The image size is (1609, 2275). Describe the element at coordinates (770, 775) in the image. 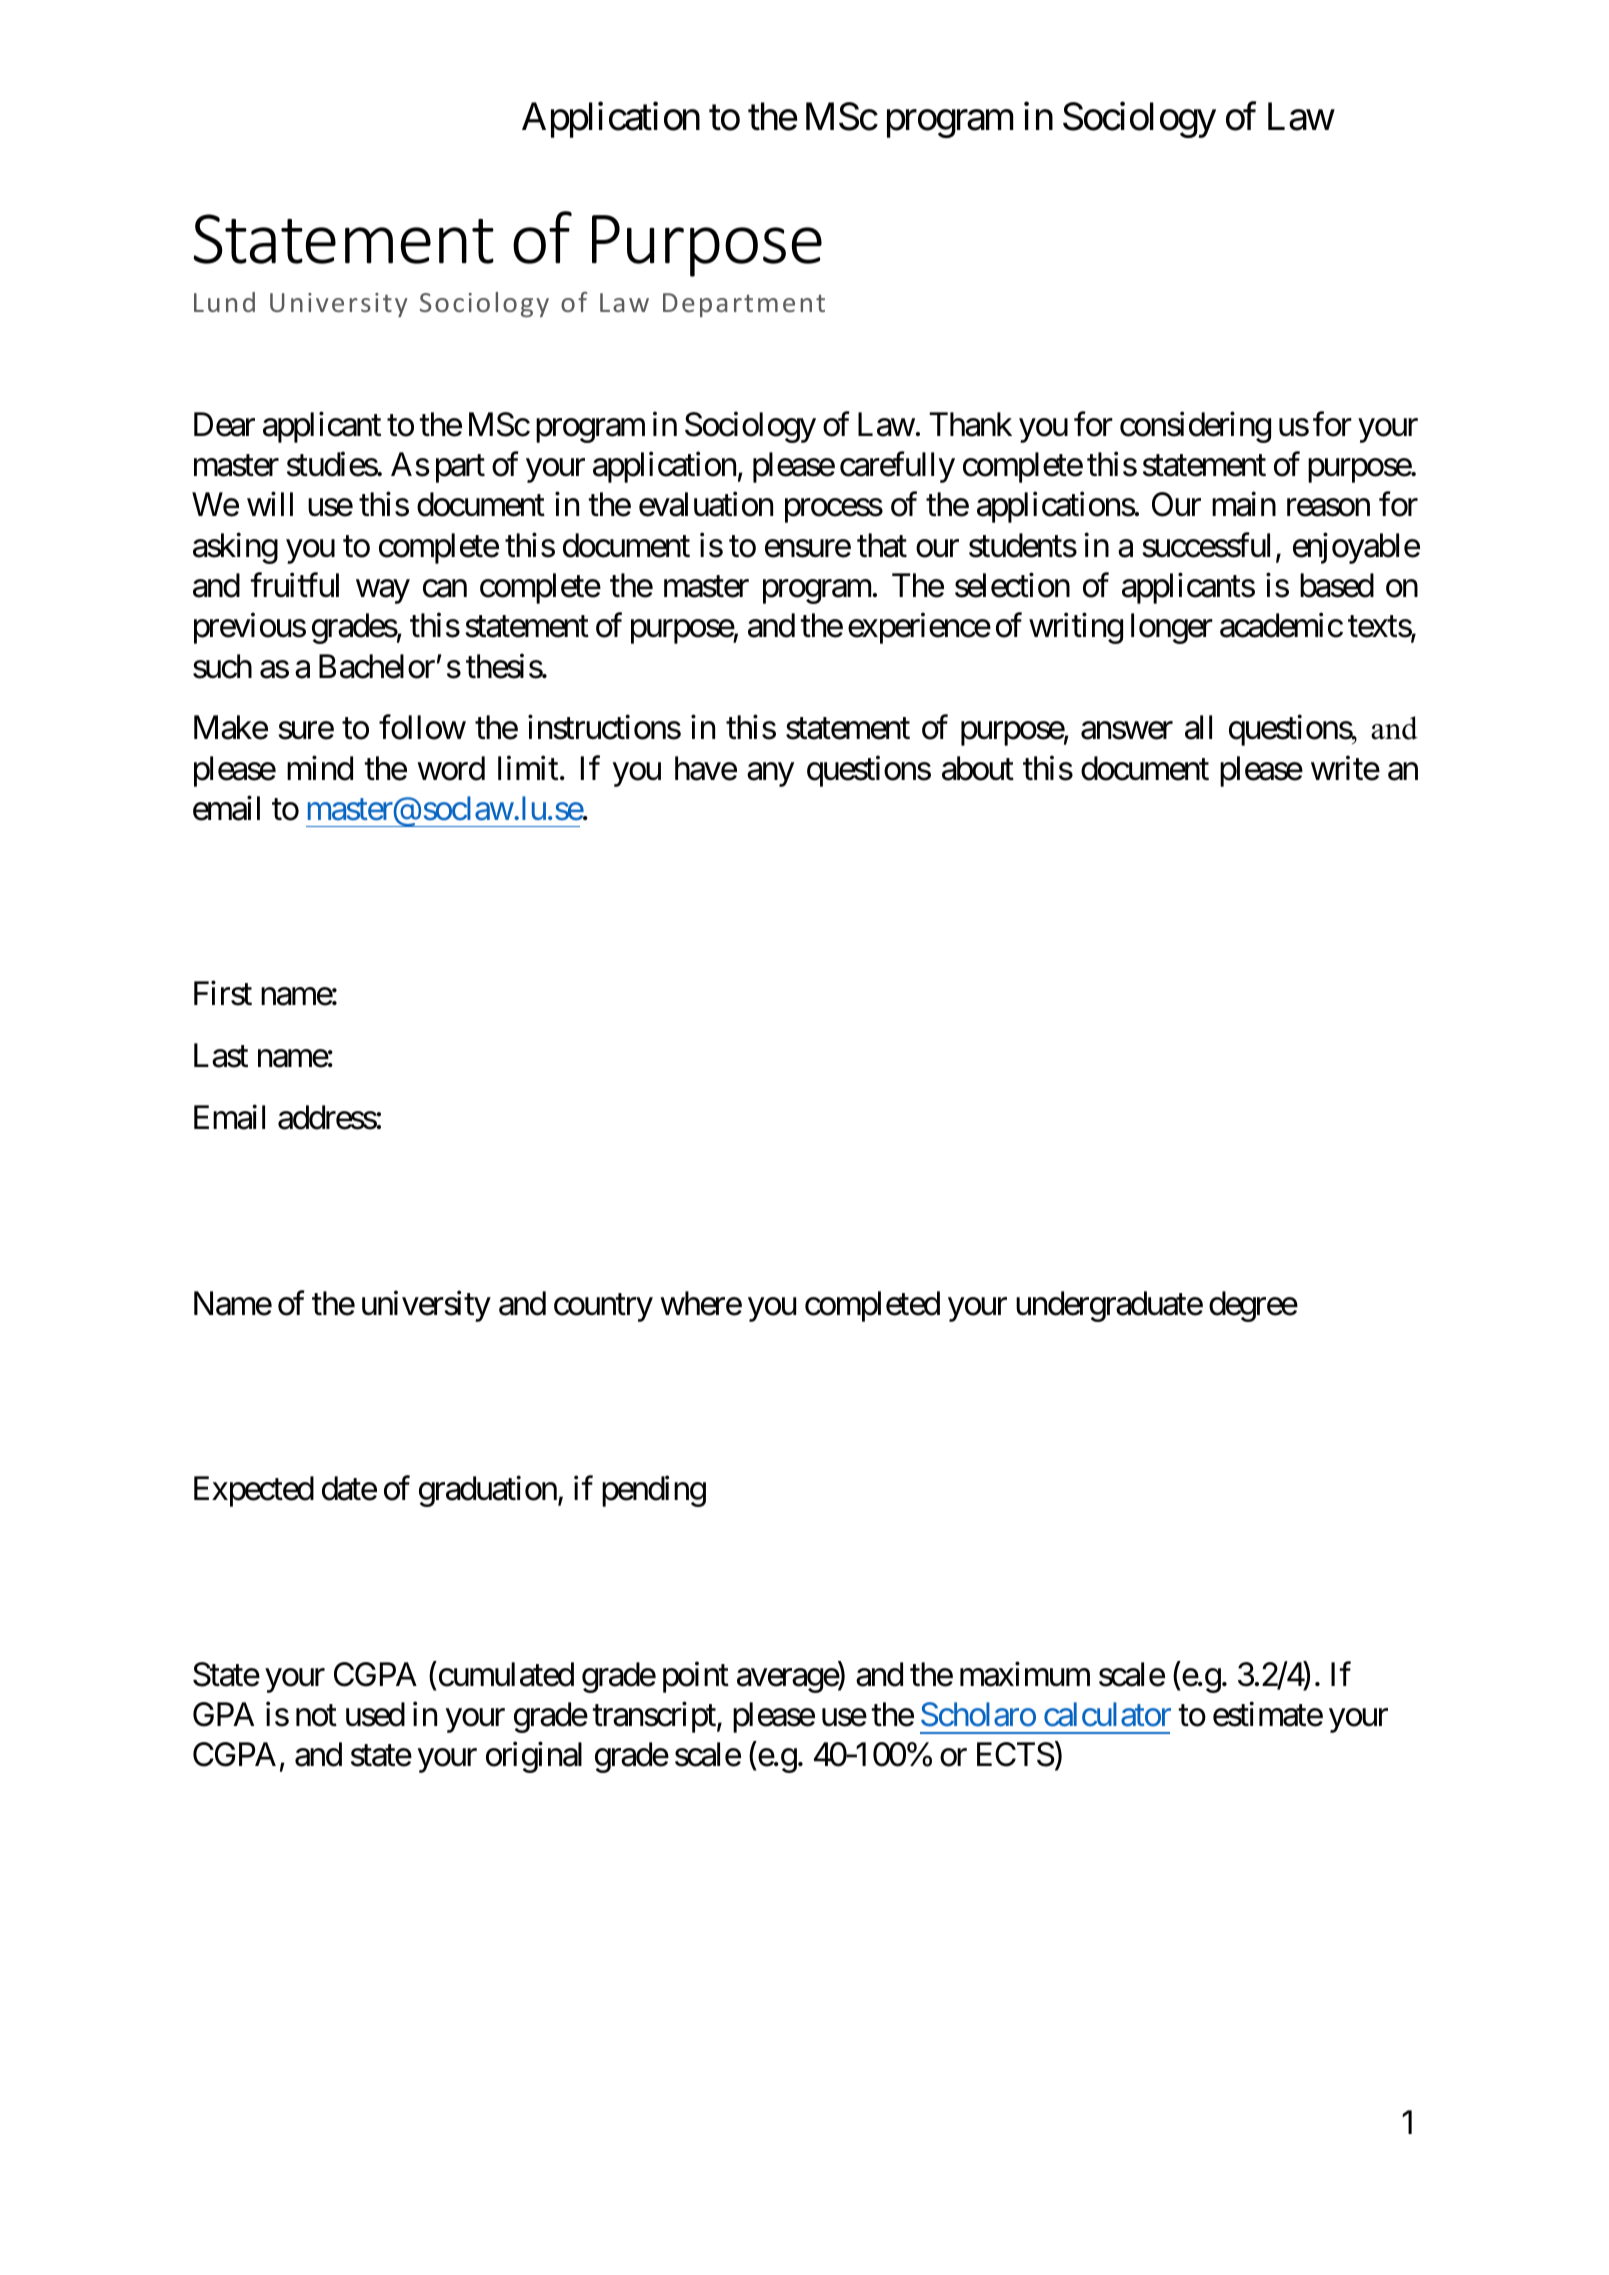

I see `any` at that location.
